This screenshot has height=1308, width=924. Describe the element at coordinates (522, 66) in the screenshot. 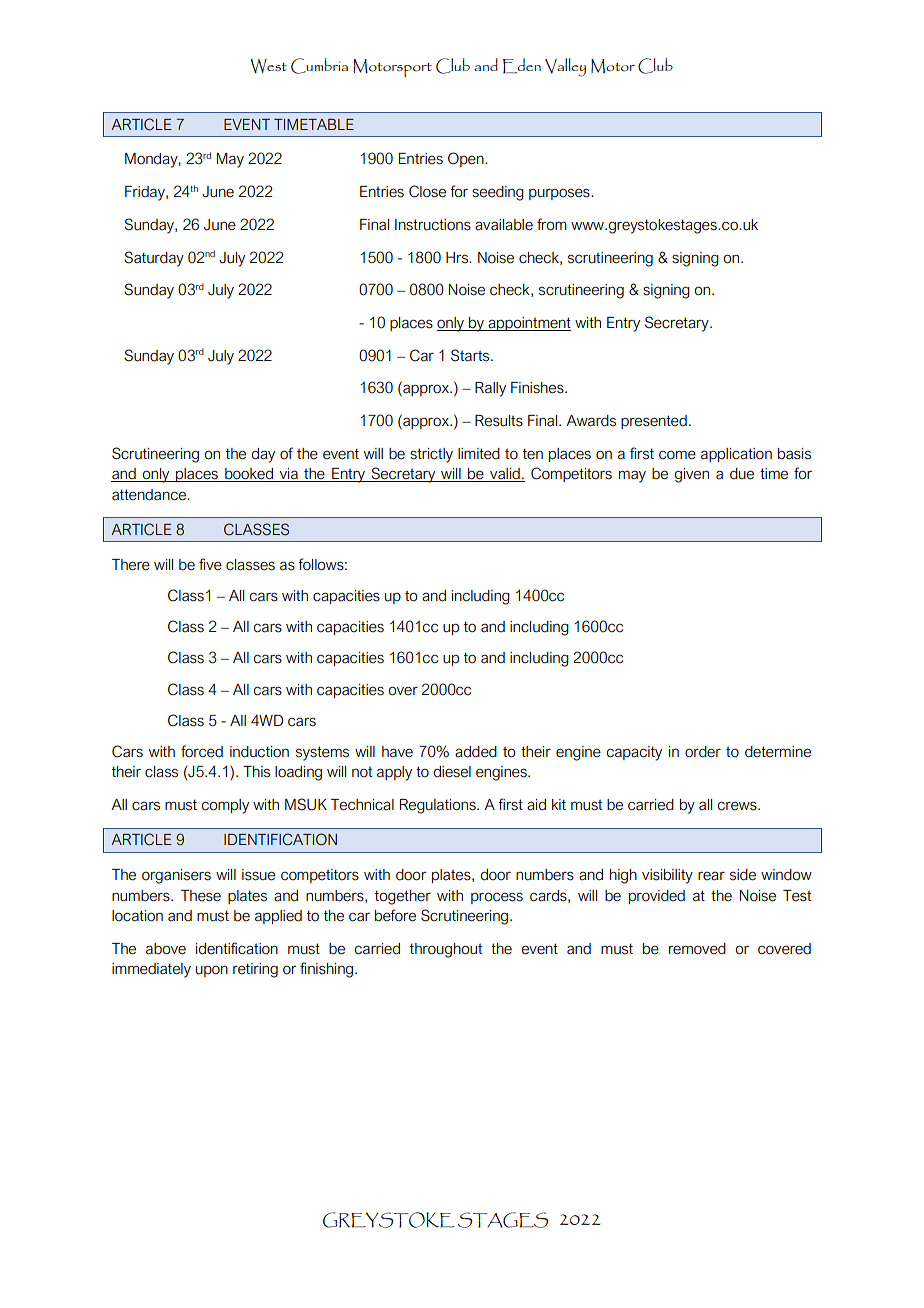

I see `Eden` at that location.
